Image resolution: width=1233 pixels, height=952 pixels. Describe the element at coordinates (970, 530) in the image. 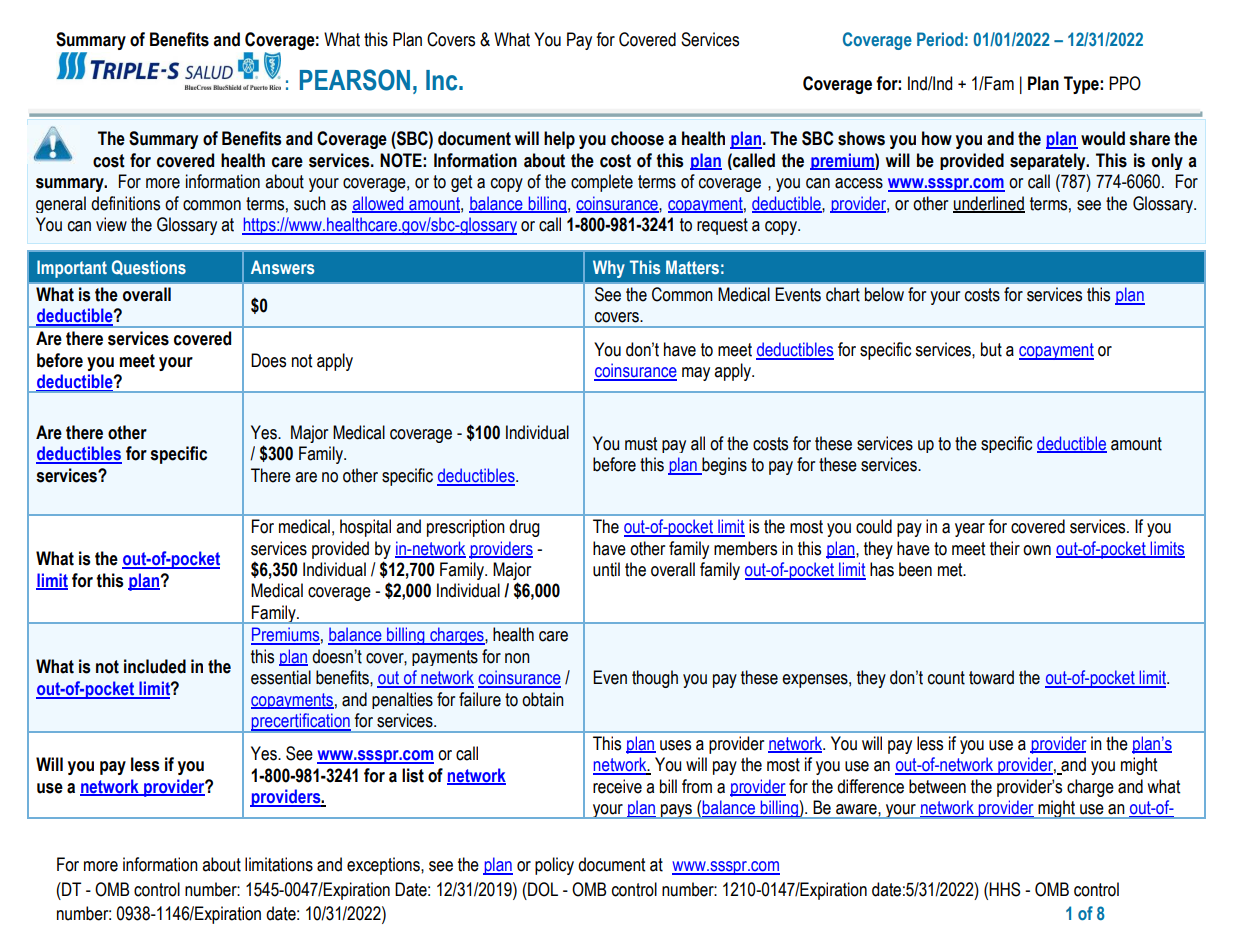

I see `year` at that location.
